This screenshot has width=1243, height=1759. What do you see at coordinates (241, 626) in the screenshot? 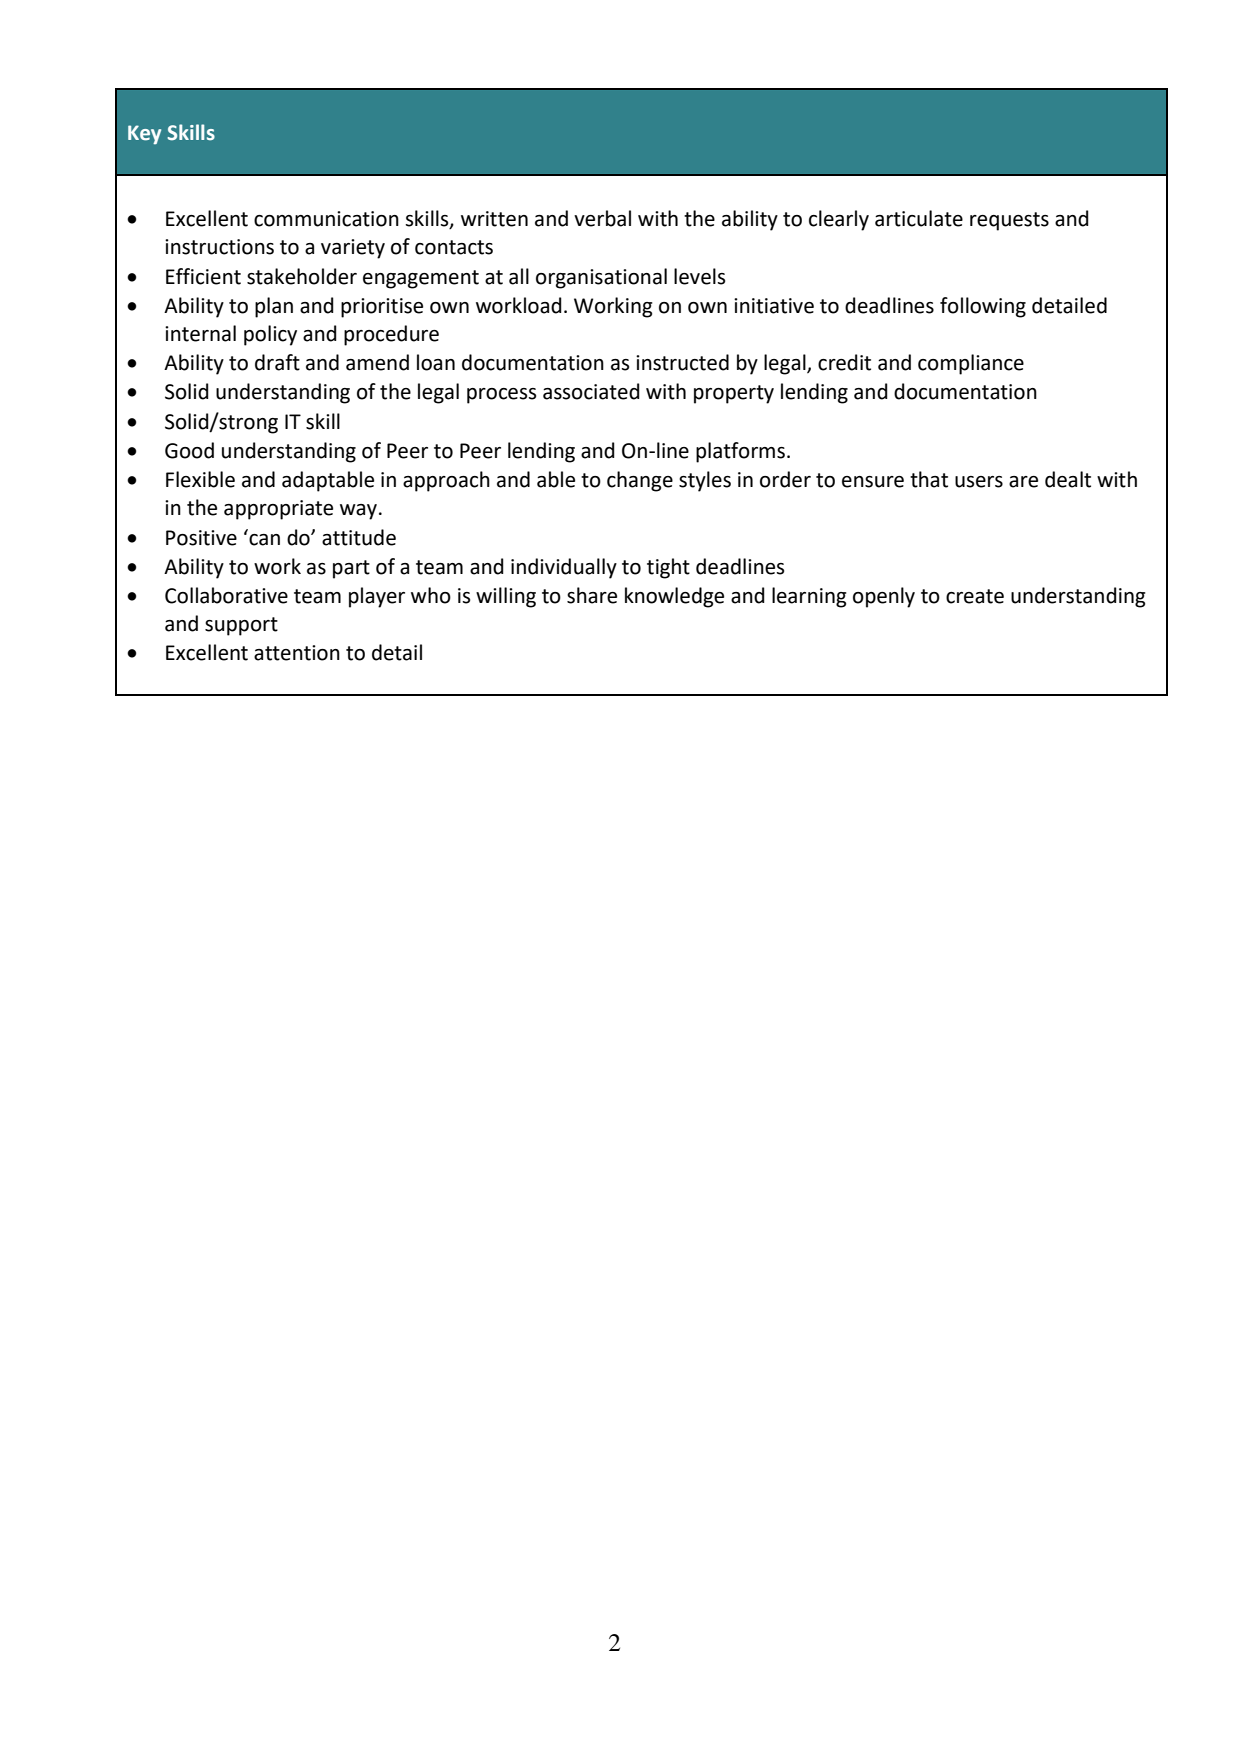
I see `support` at bounding box center [241, 626].
